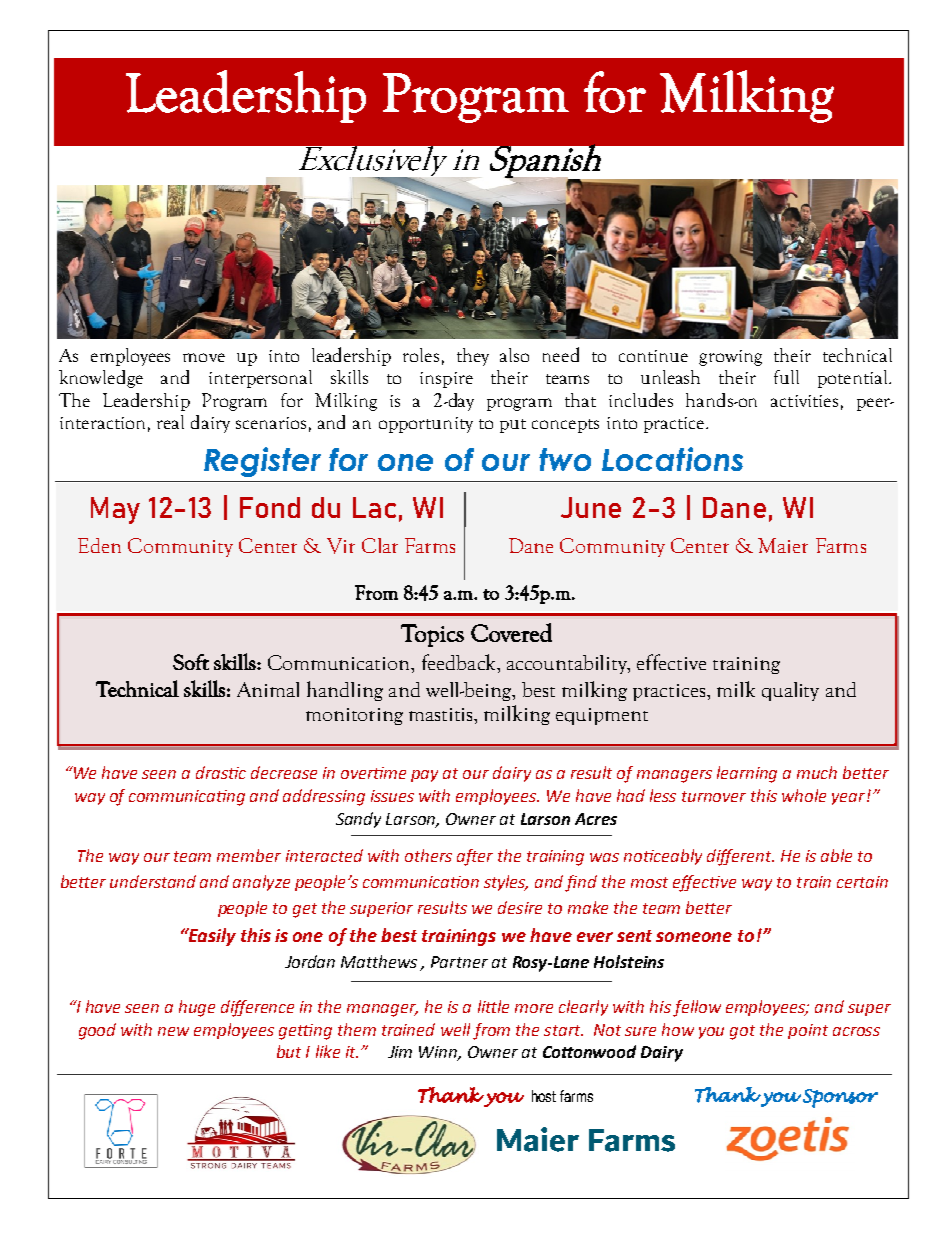 The height and width of the image is (1233, 952). What do you see at coordinates (520, 907) in the image?
I see `desire` at bounding box center [520, 907].
